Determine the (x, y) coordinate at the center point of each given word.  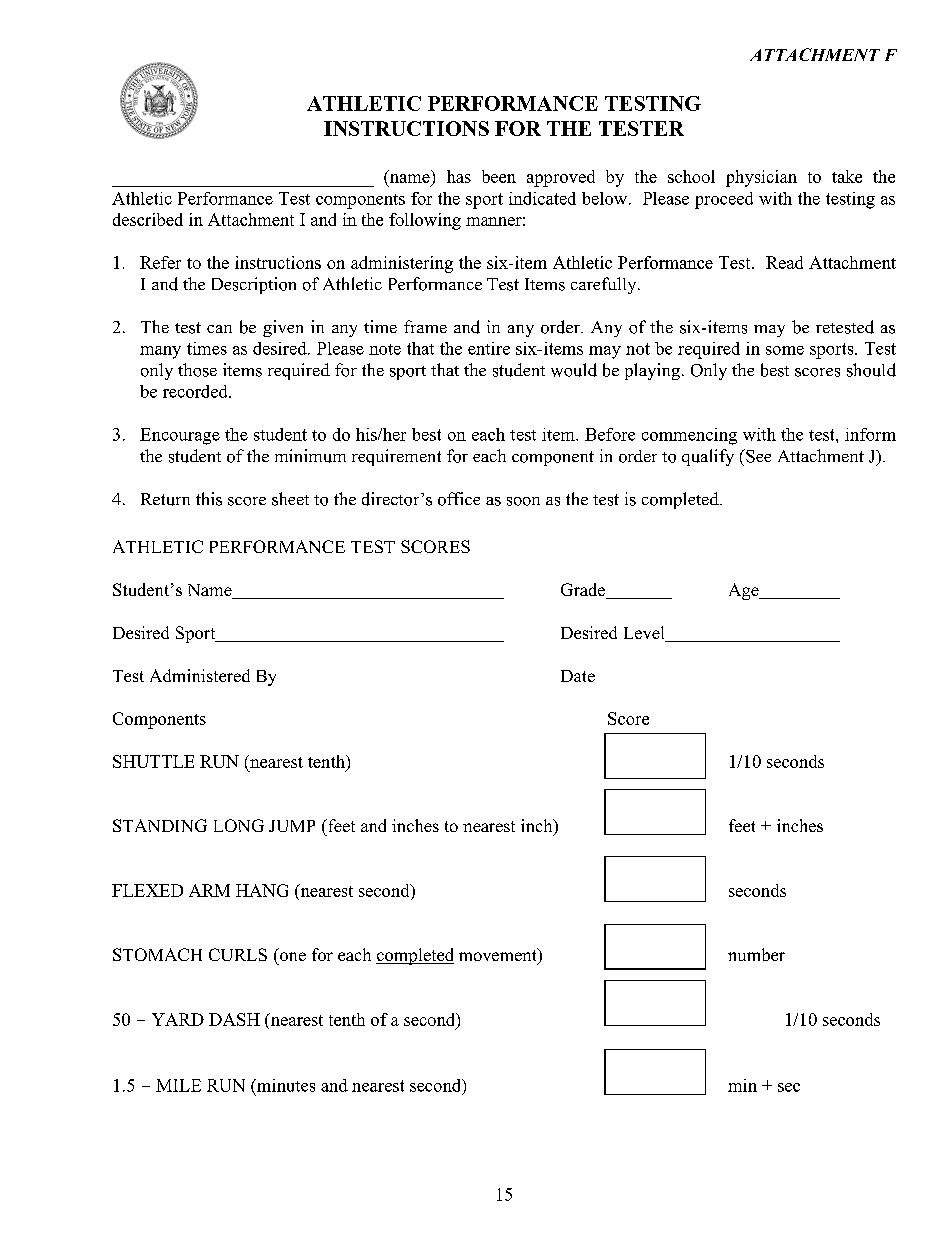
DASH (234, 1019)
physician (761, 178)
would (574, 370)
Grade (584, 591)
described (148, 219)
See (757, 456)
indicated (542, 198)
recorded (196, 391)
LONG (239, 825)
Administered (200, 675)
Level (645, 634)
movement (499, 956)
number (756, 954)
